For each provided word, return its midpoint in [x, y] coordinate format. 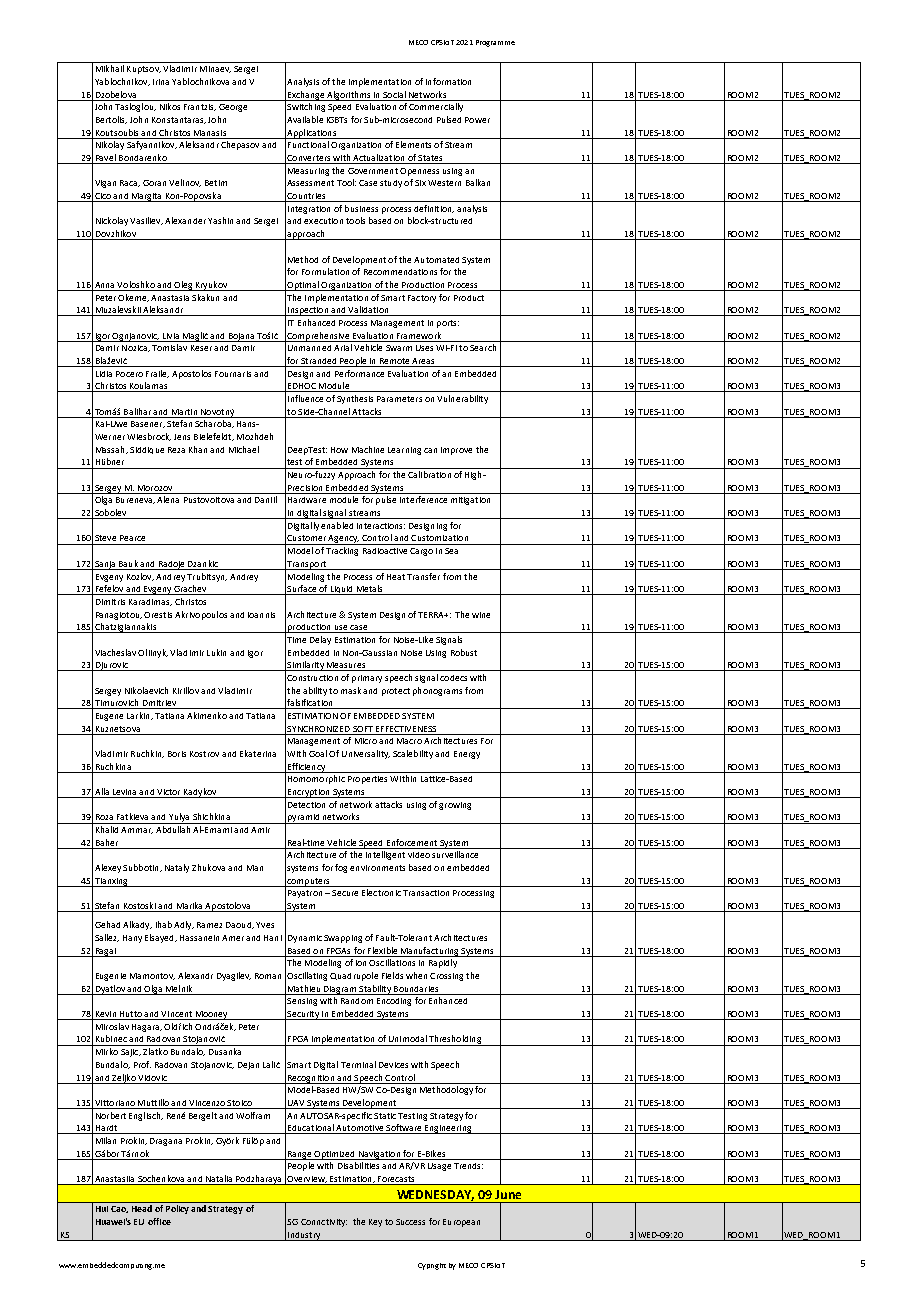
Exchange [306, 96]
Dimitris [110, 602]
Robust [464, 652]
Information [448, 81]
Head [142, 1208]
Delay [320, 640]
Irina [161, 82]
